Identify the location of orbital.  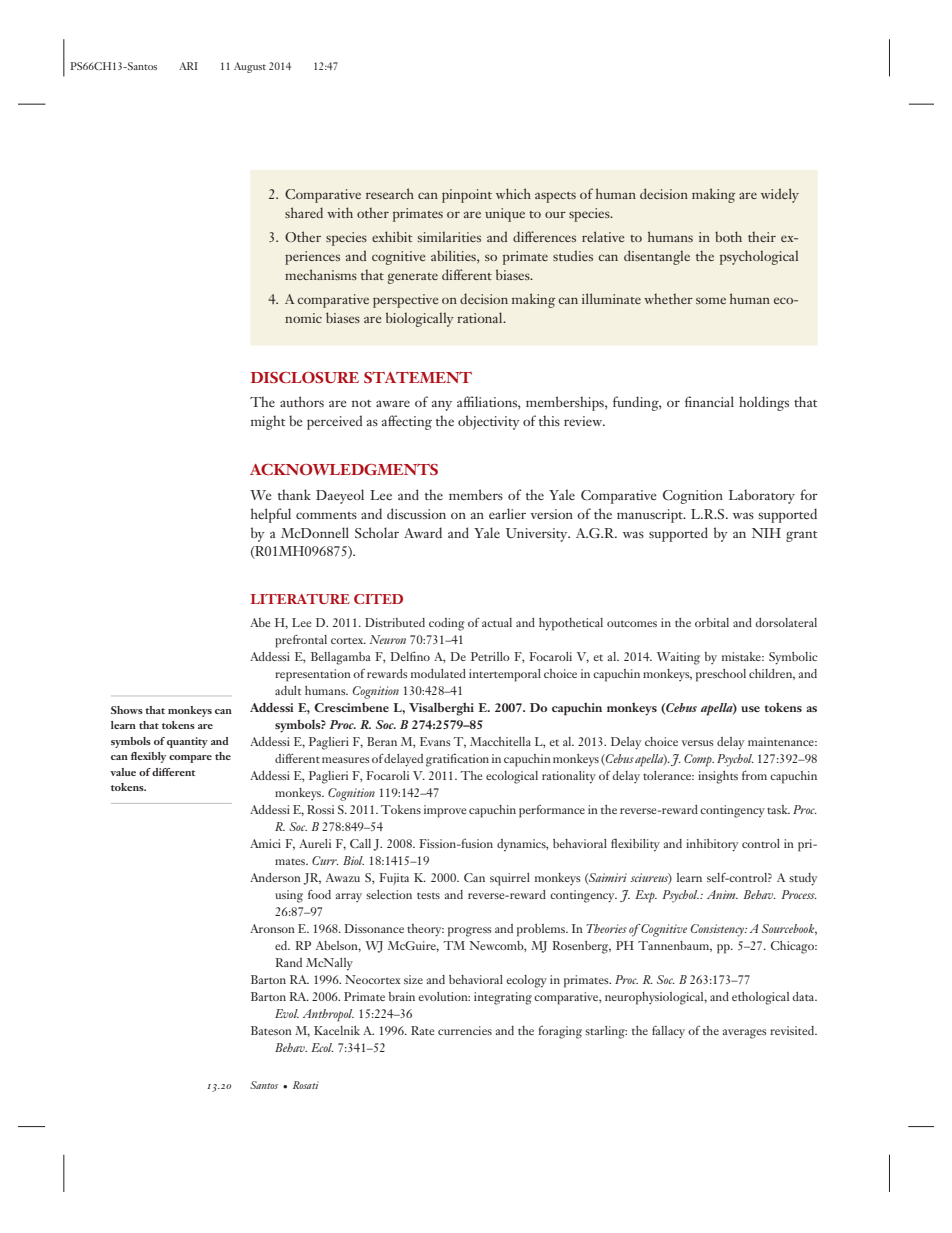
(712, 622).
